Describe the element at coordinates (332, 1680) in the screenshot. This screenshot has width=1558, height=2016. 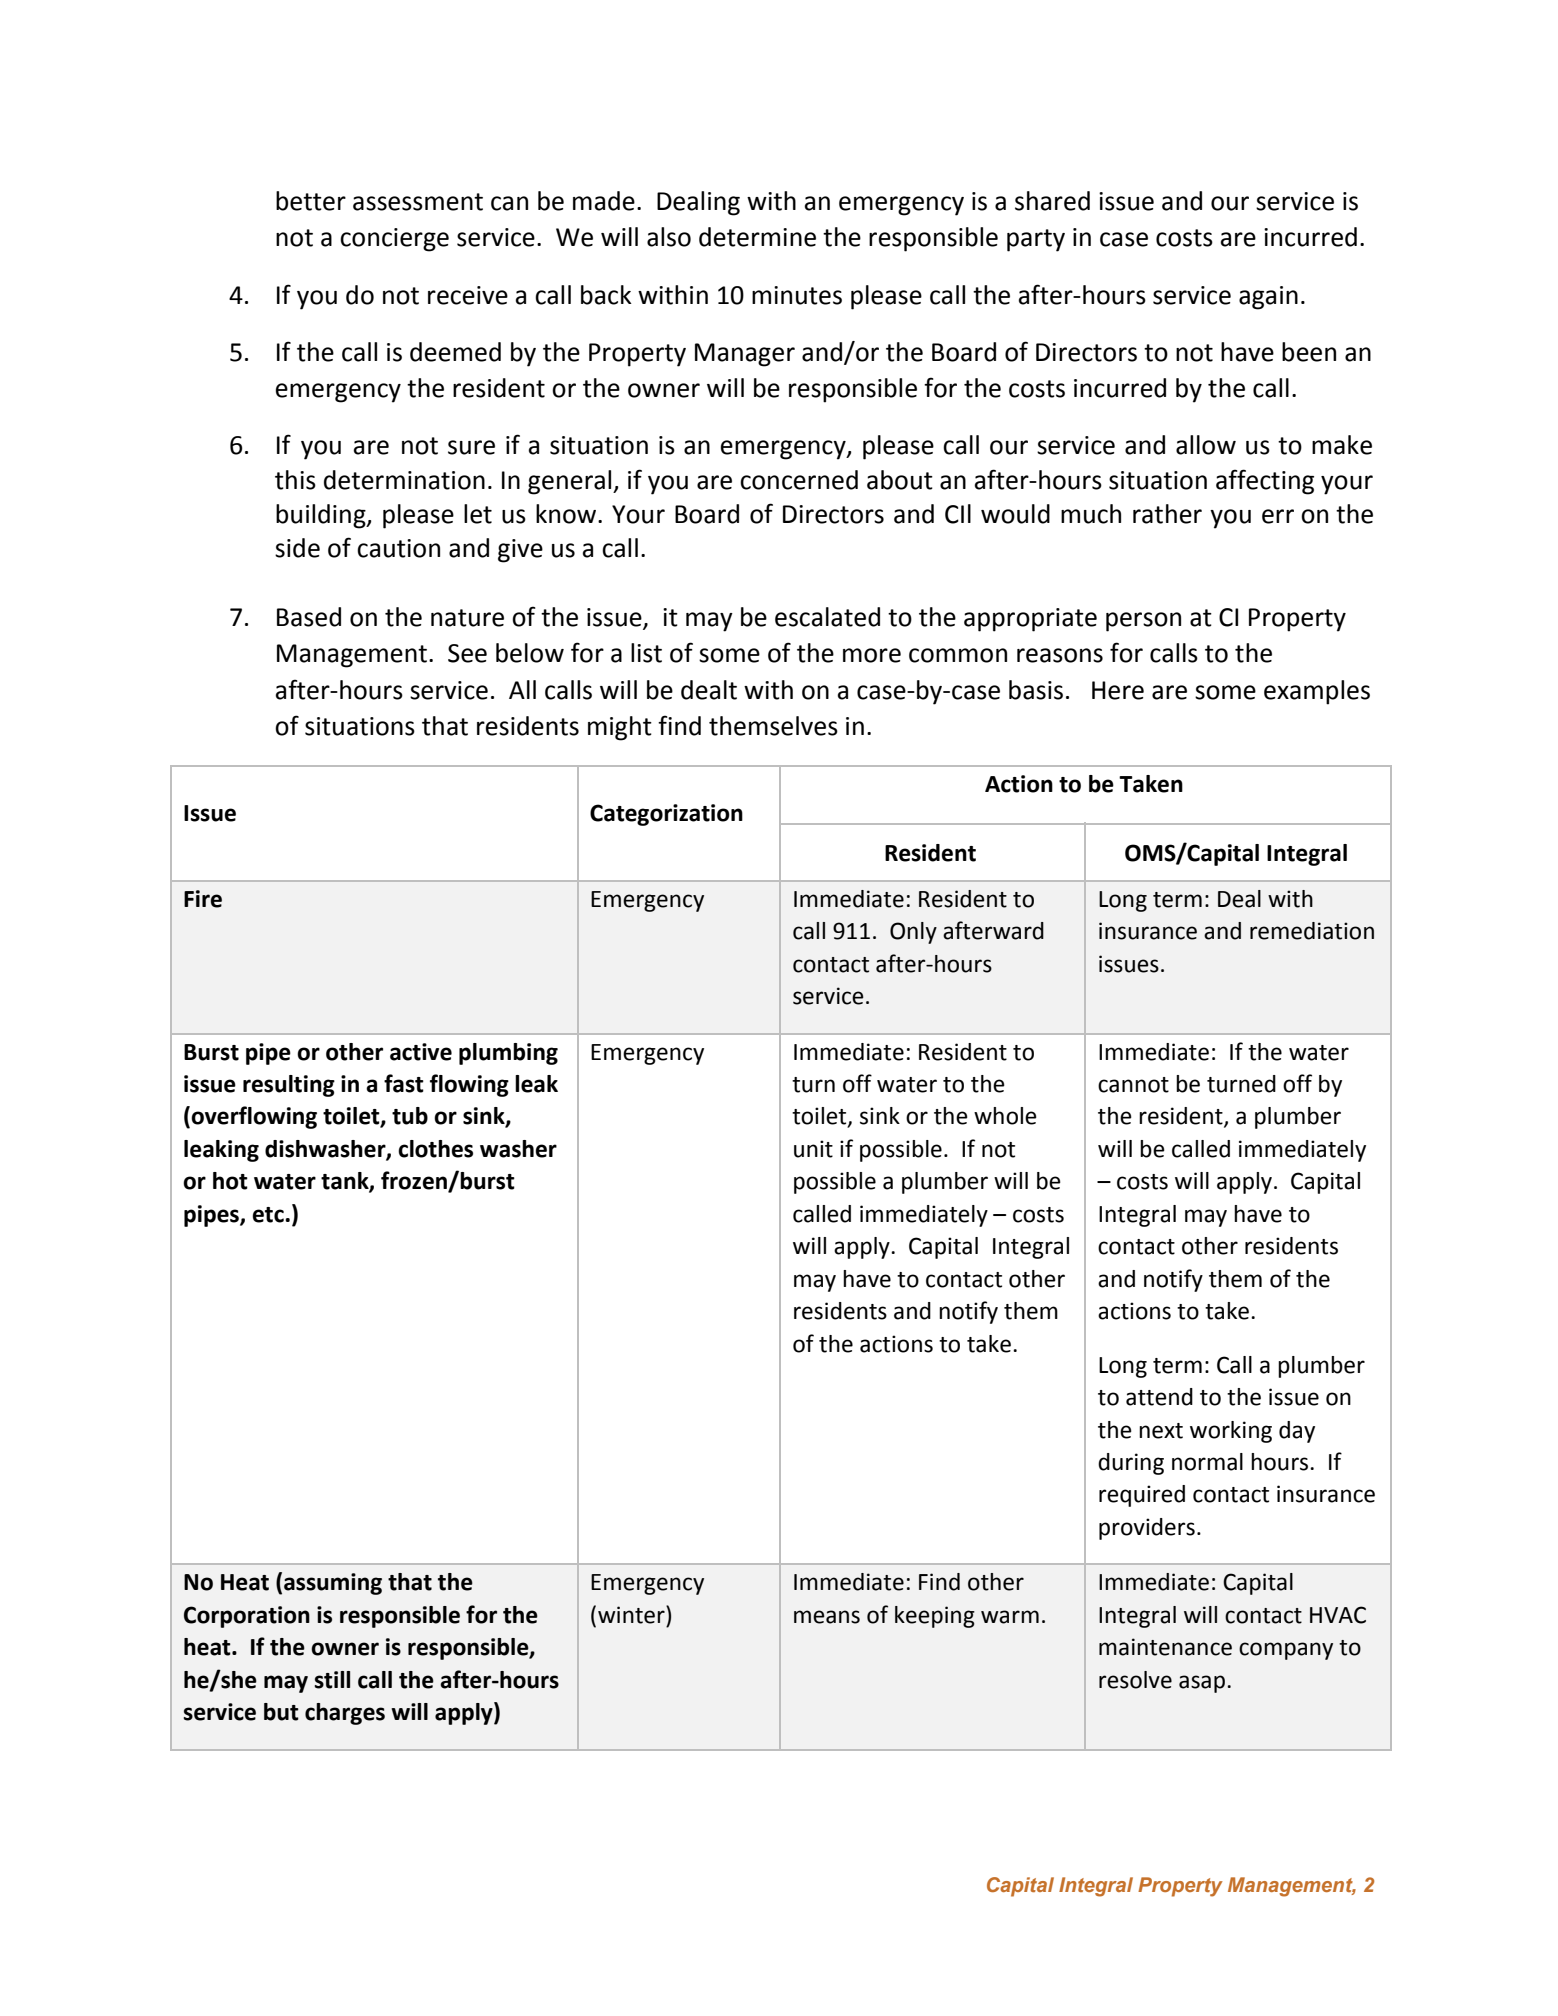
I see `still` at that location.
